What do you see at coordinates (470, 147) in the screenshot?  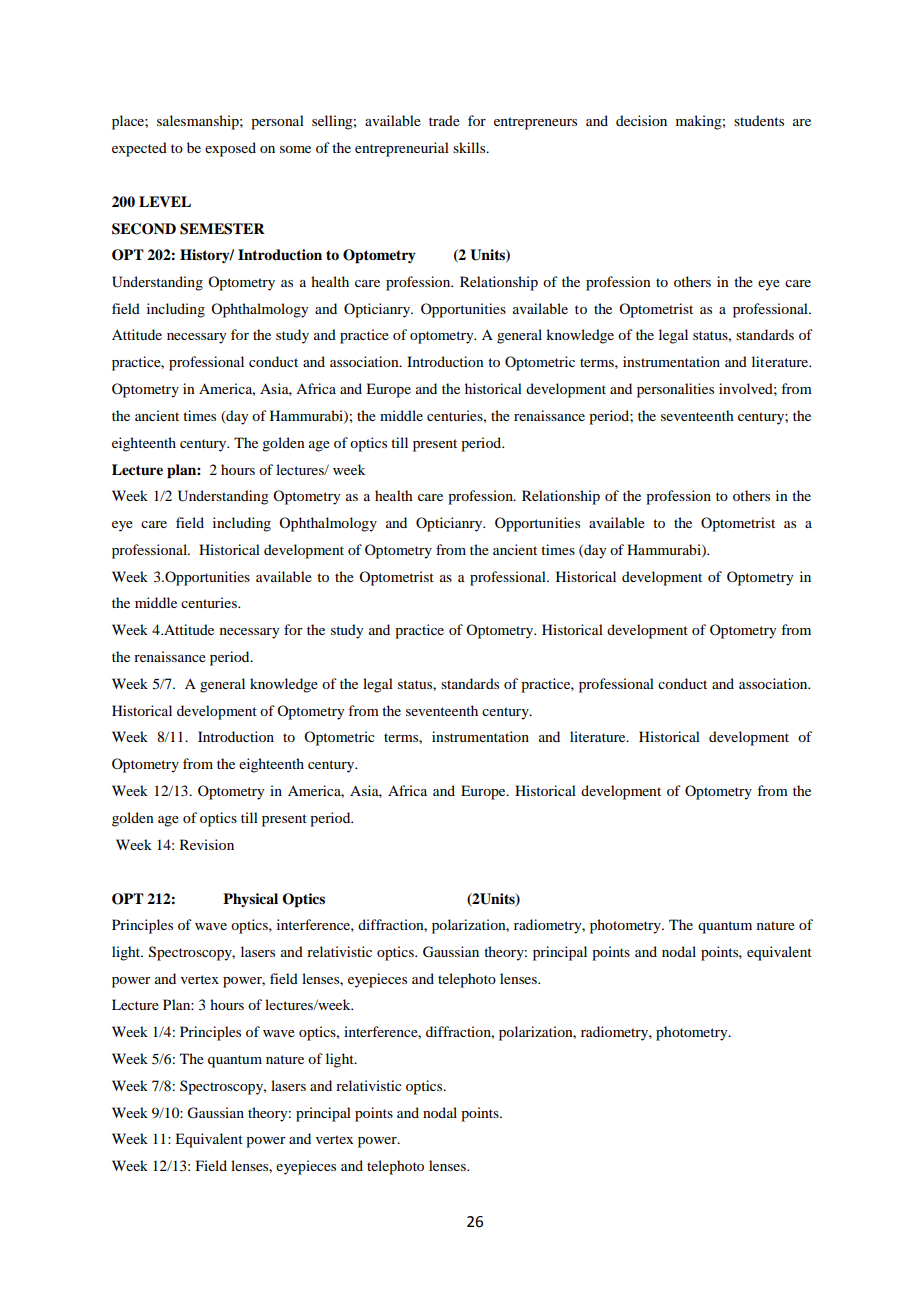 I see `skills` at bounding box center [470, 147].
